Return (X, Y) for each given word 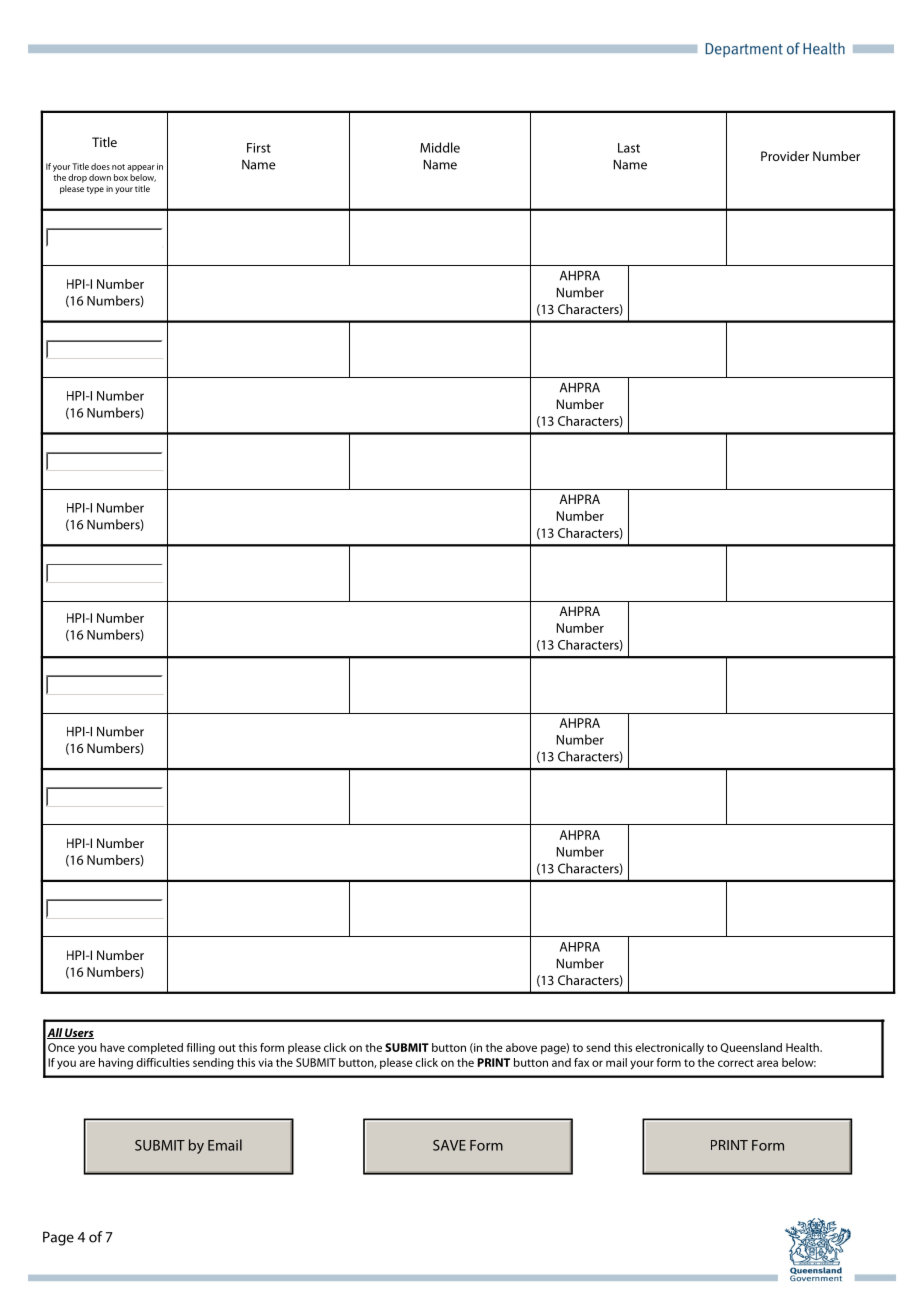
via (265, 1062)
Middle (440, 147)
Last (629, 148)
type (95, 190)
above (521, 1047)
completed (155, 1048)
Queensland (751, 1048)
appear (141, 168)
